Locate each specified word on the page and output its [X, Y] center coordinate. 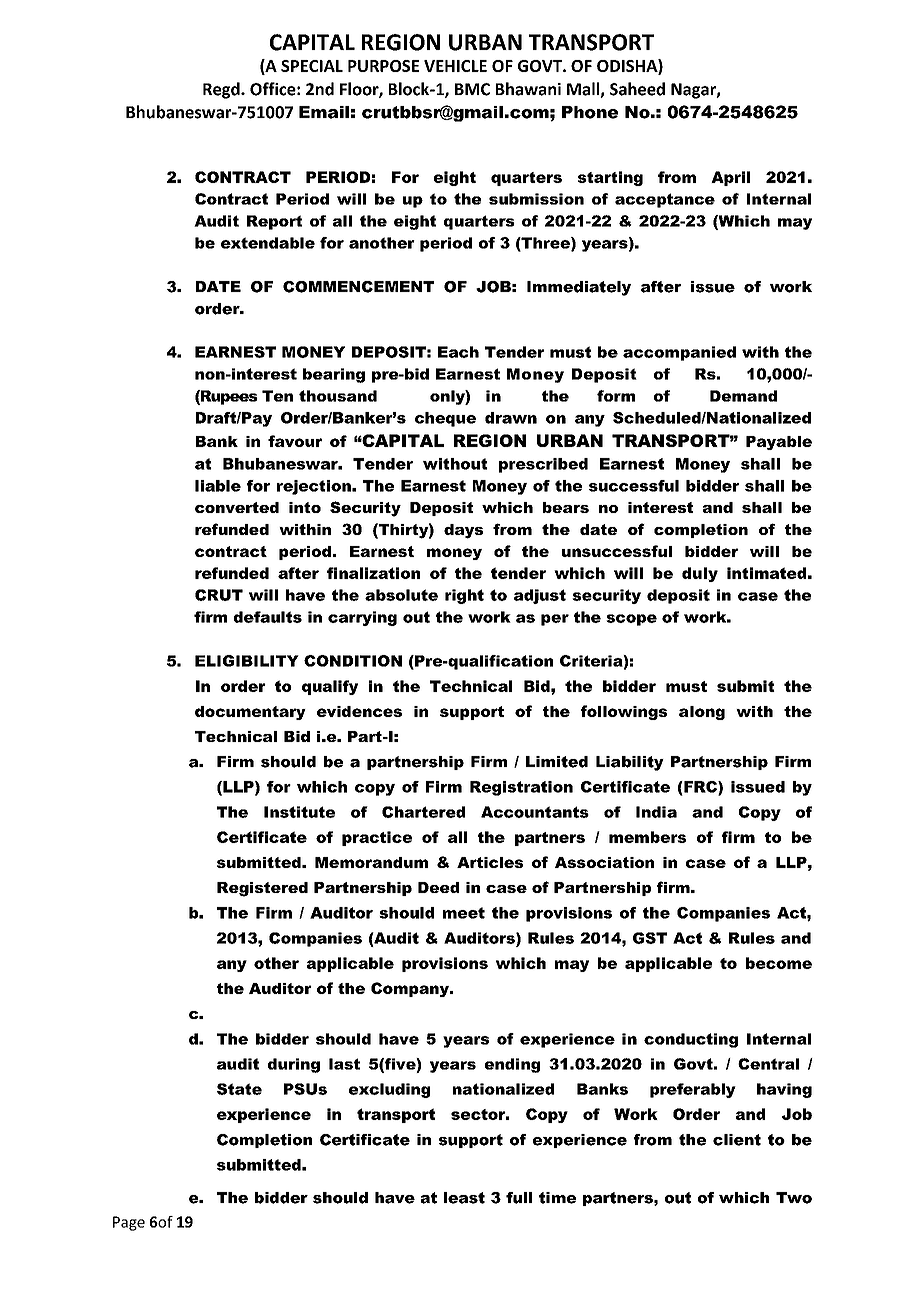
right [464, 596]
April [730, 178]
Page [129, 1223]
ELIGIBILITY [247, 661]
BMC [472, 89]
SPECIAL [312, 66]
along [702, 713]
